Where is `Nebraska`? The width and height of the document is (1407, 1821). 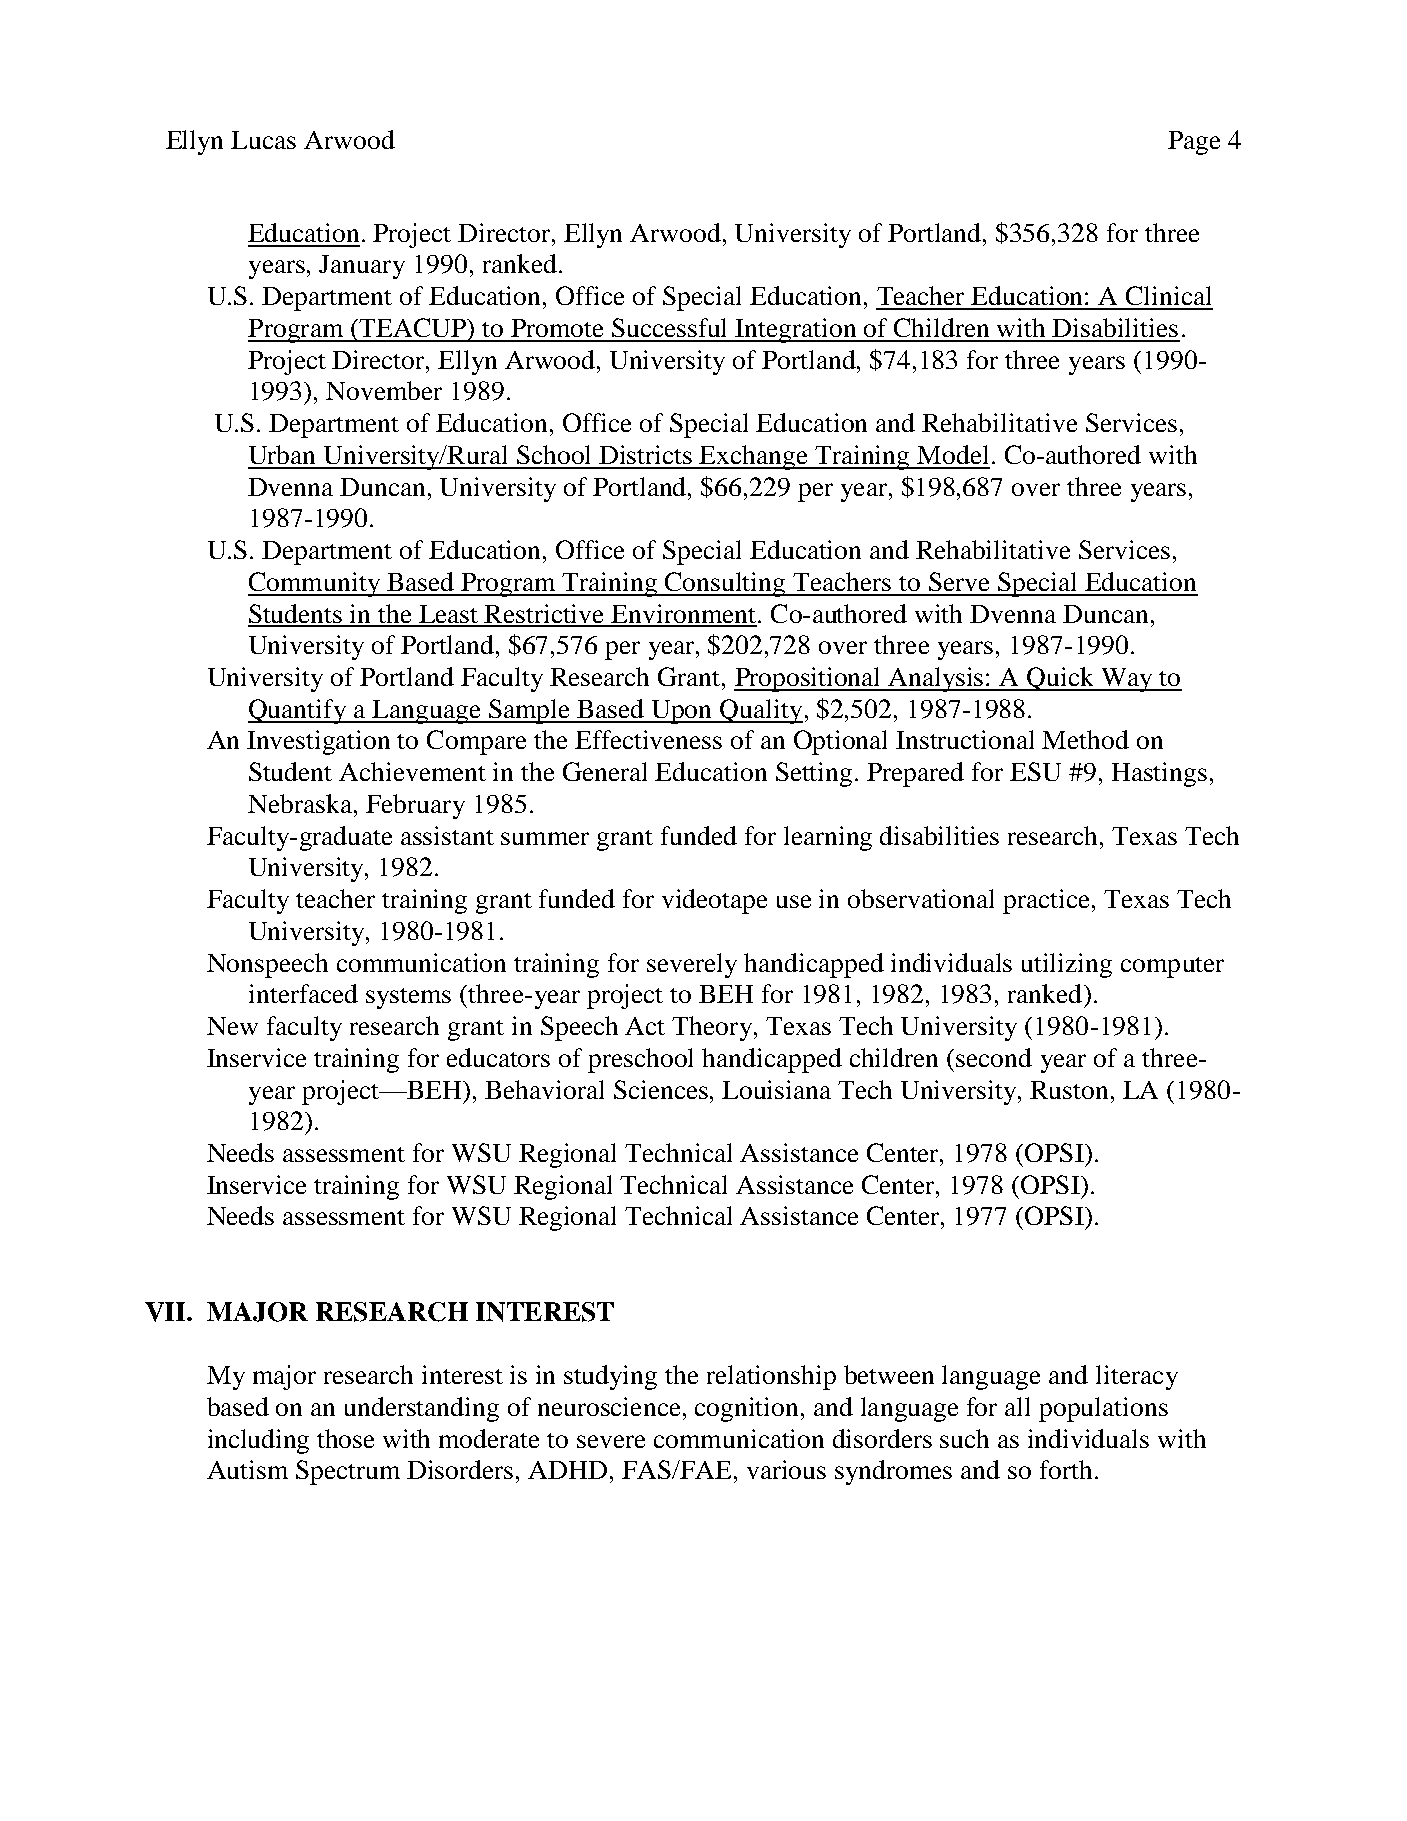
Nebraska is located at coordinates (301, 803).
